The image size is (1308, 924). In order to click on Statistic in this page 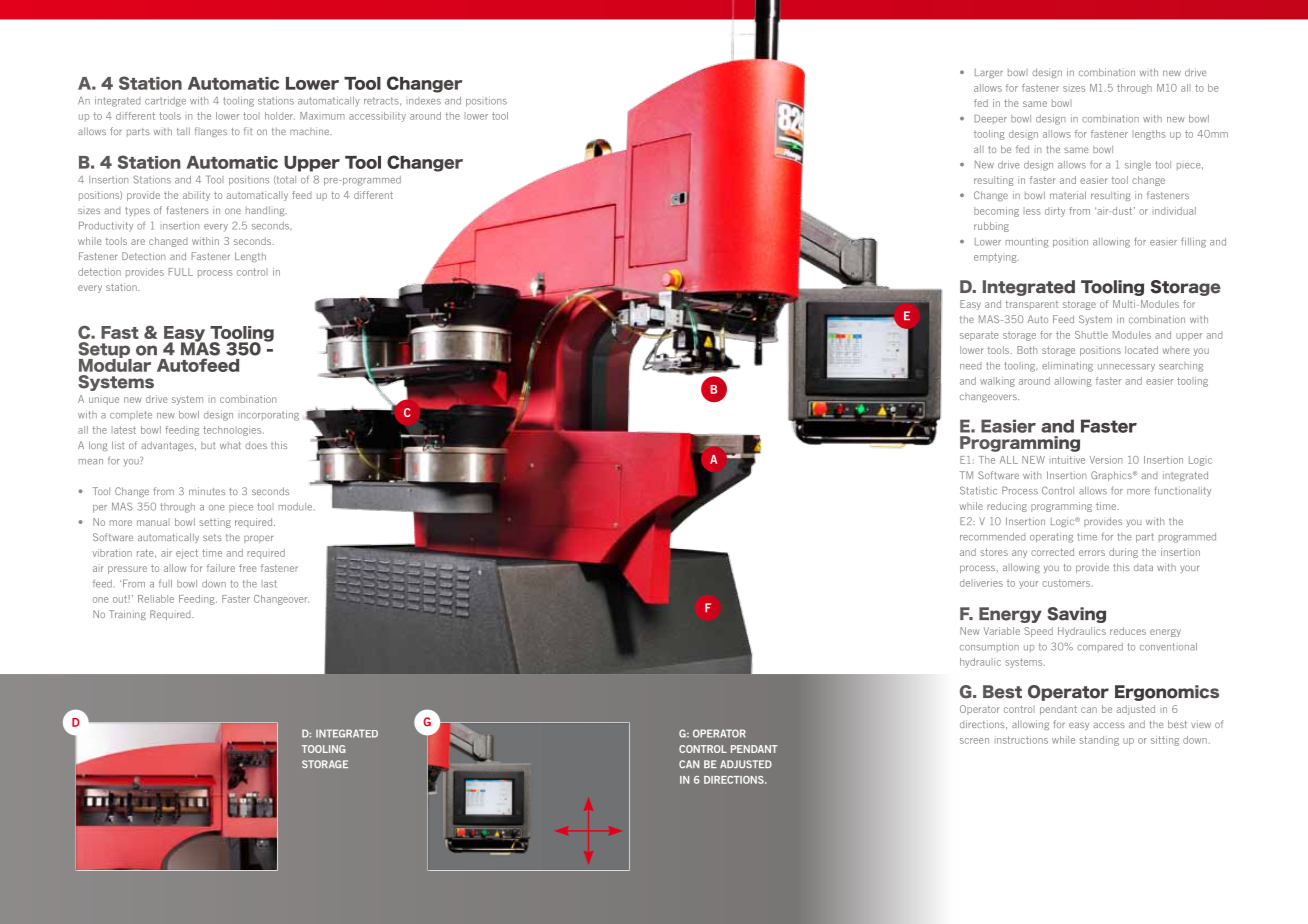, I will do `click(978, 490)`.
